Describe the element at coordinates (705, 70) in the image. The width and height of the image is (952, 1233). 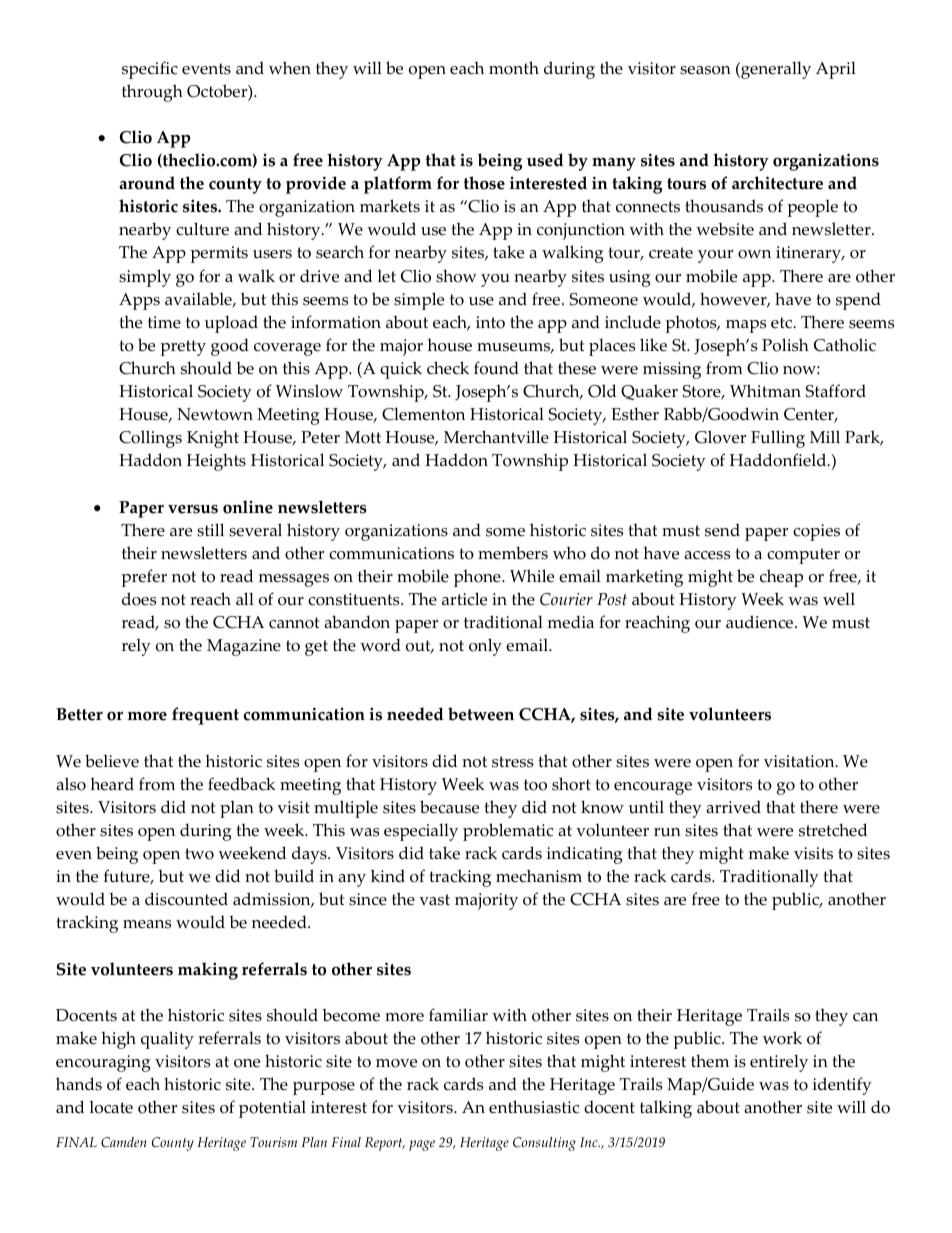
I see `season` at that location.
